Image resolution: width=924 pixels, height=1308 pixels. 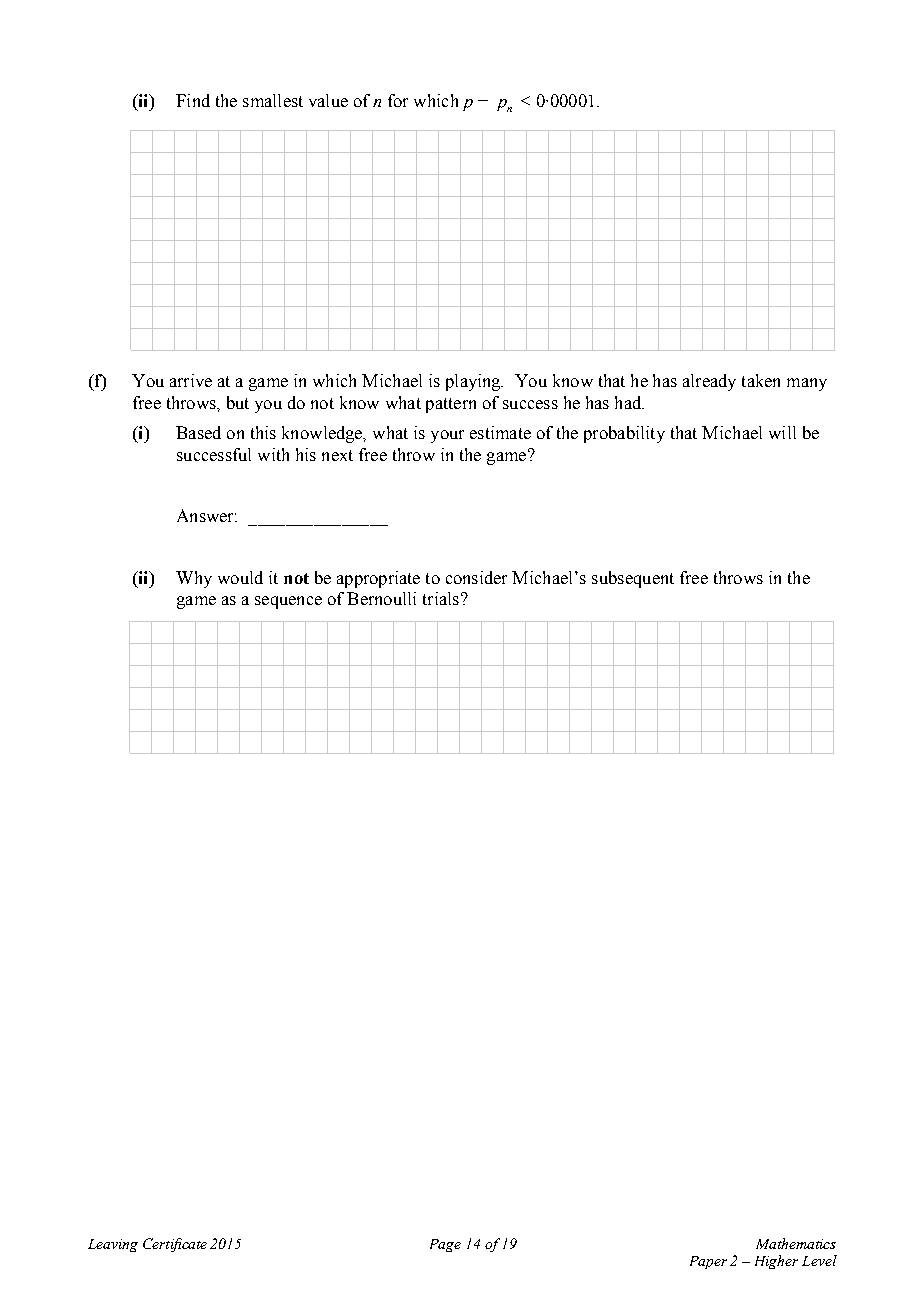 What do you see at coordinates (441, 598) in the page?
I see `trials` at bounding box center [441, 598].
